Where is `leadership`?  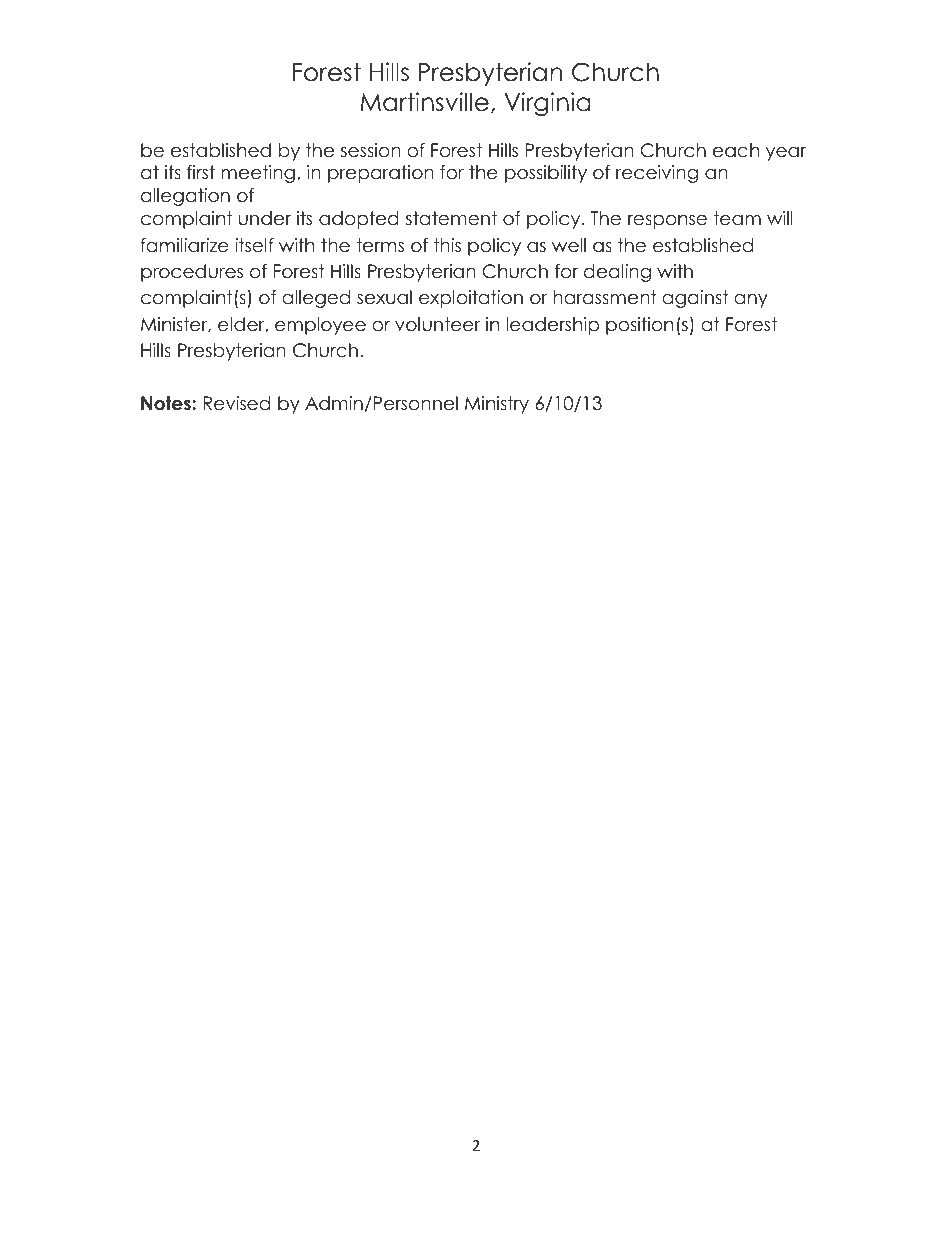
leadership is located at coordinates (552, 326).
